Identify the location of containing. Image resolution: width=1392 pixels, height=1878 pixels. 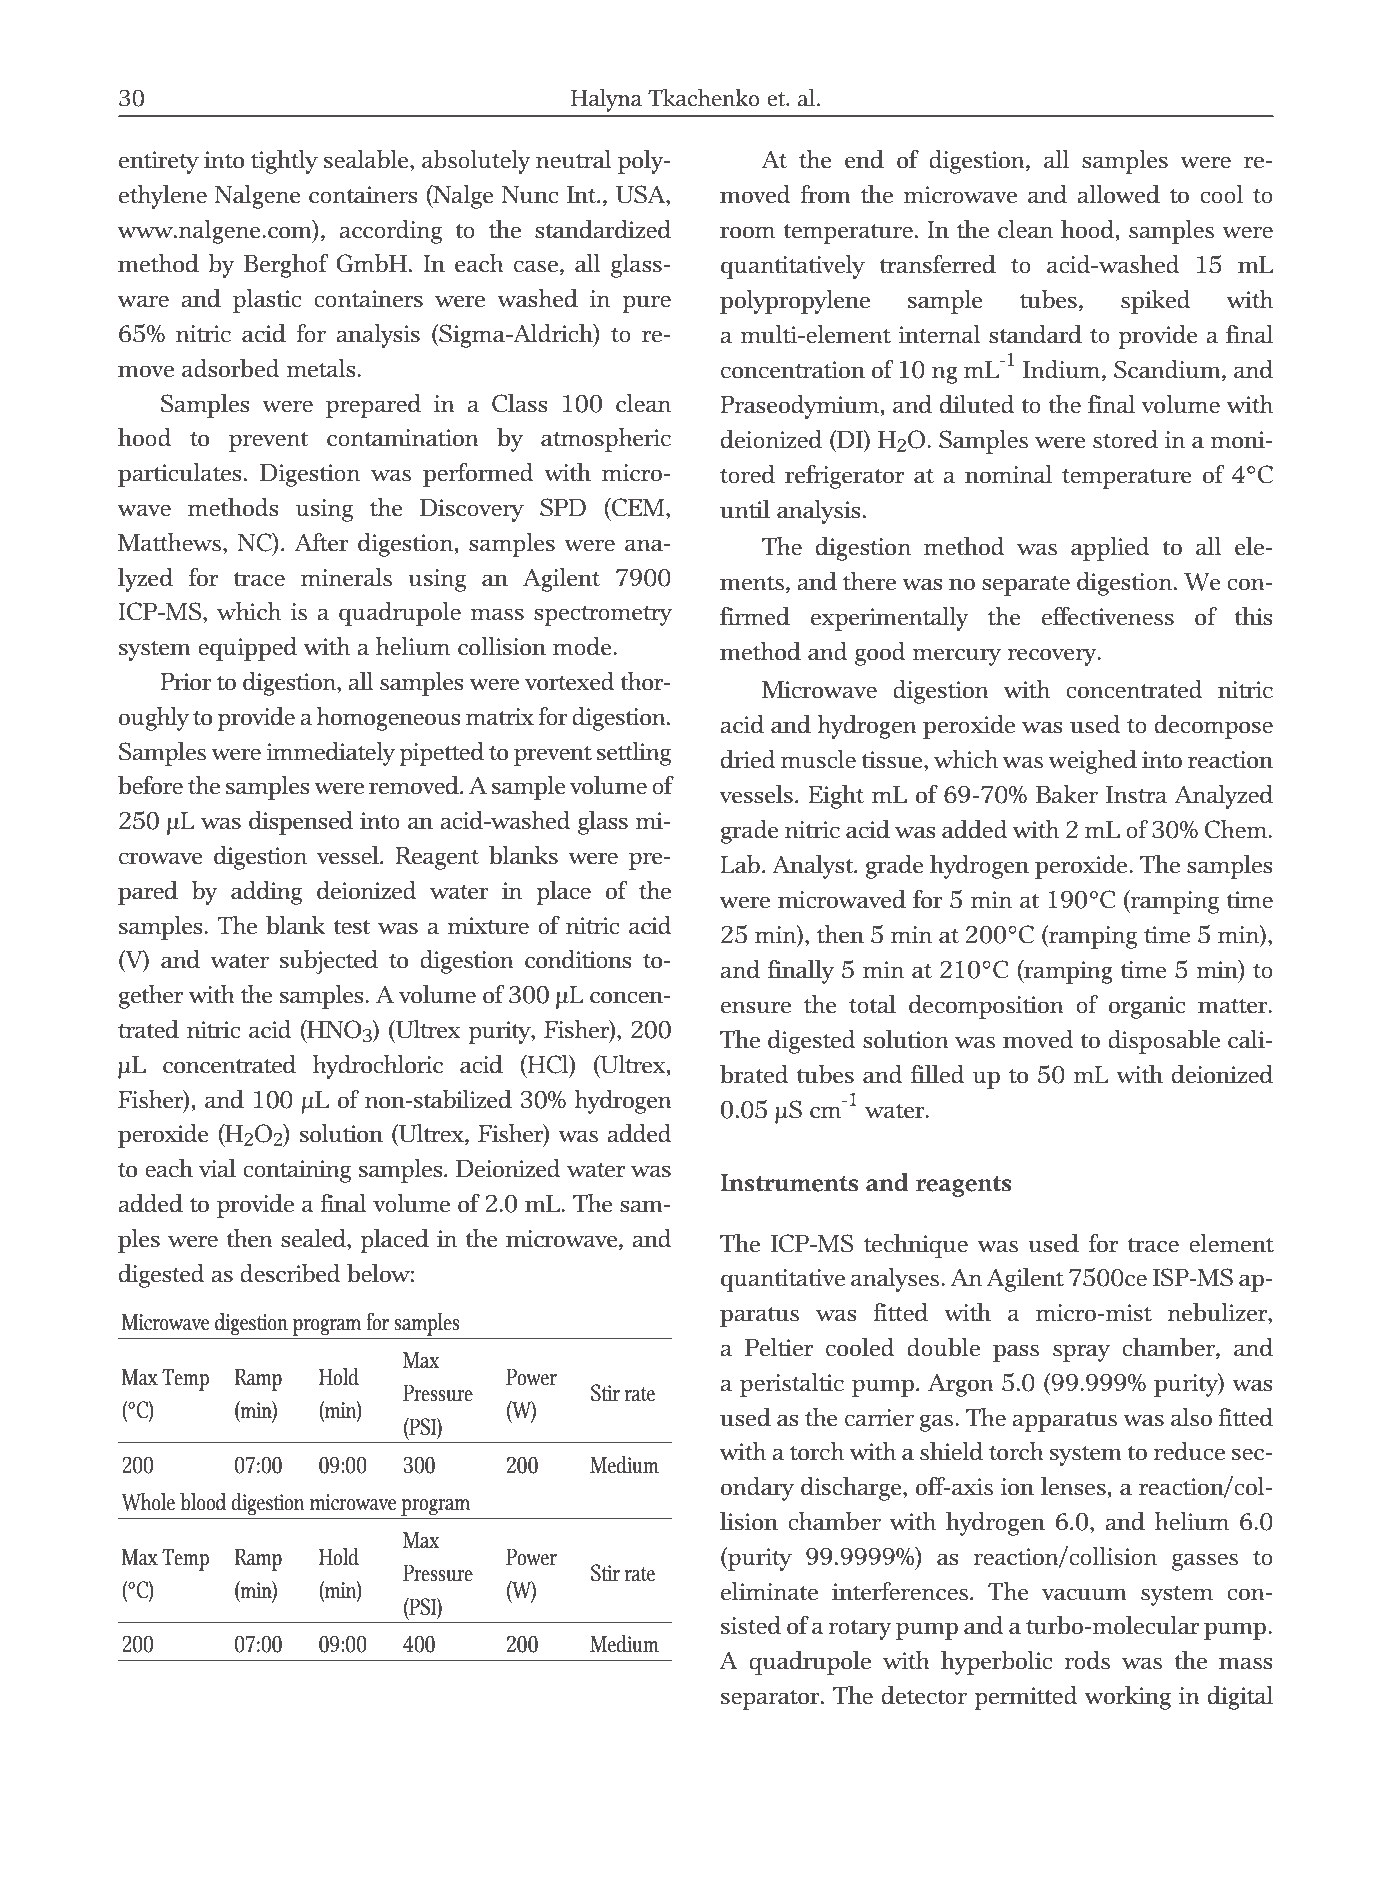
(297, 1171).
